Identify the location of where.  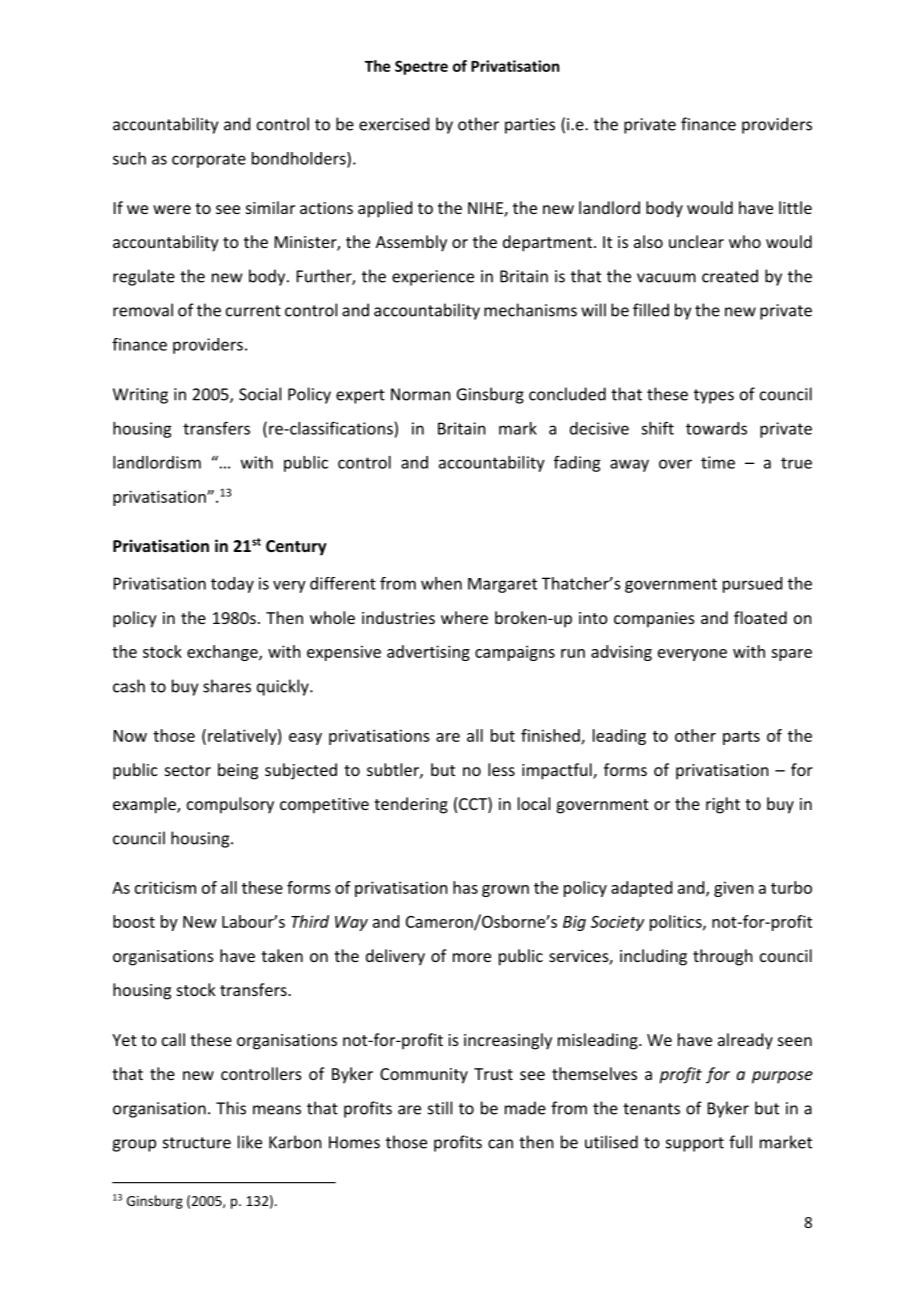
(464, 617).
